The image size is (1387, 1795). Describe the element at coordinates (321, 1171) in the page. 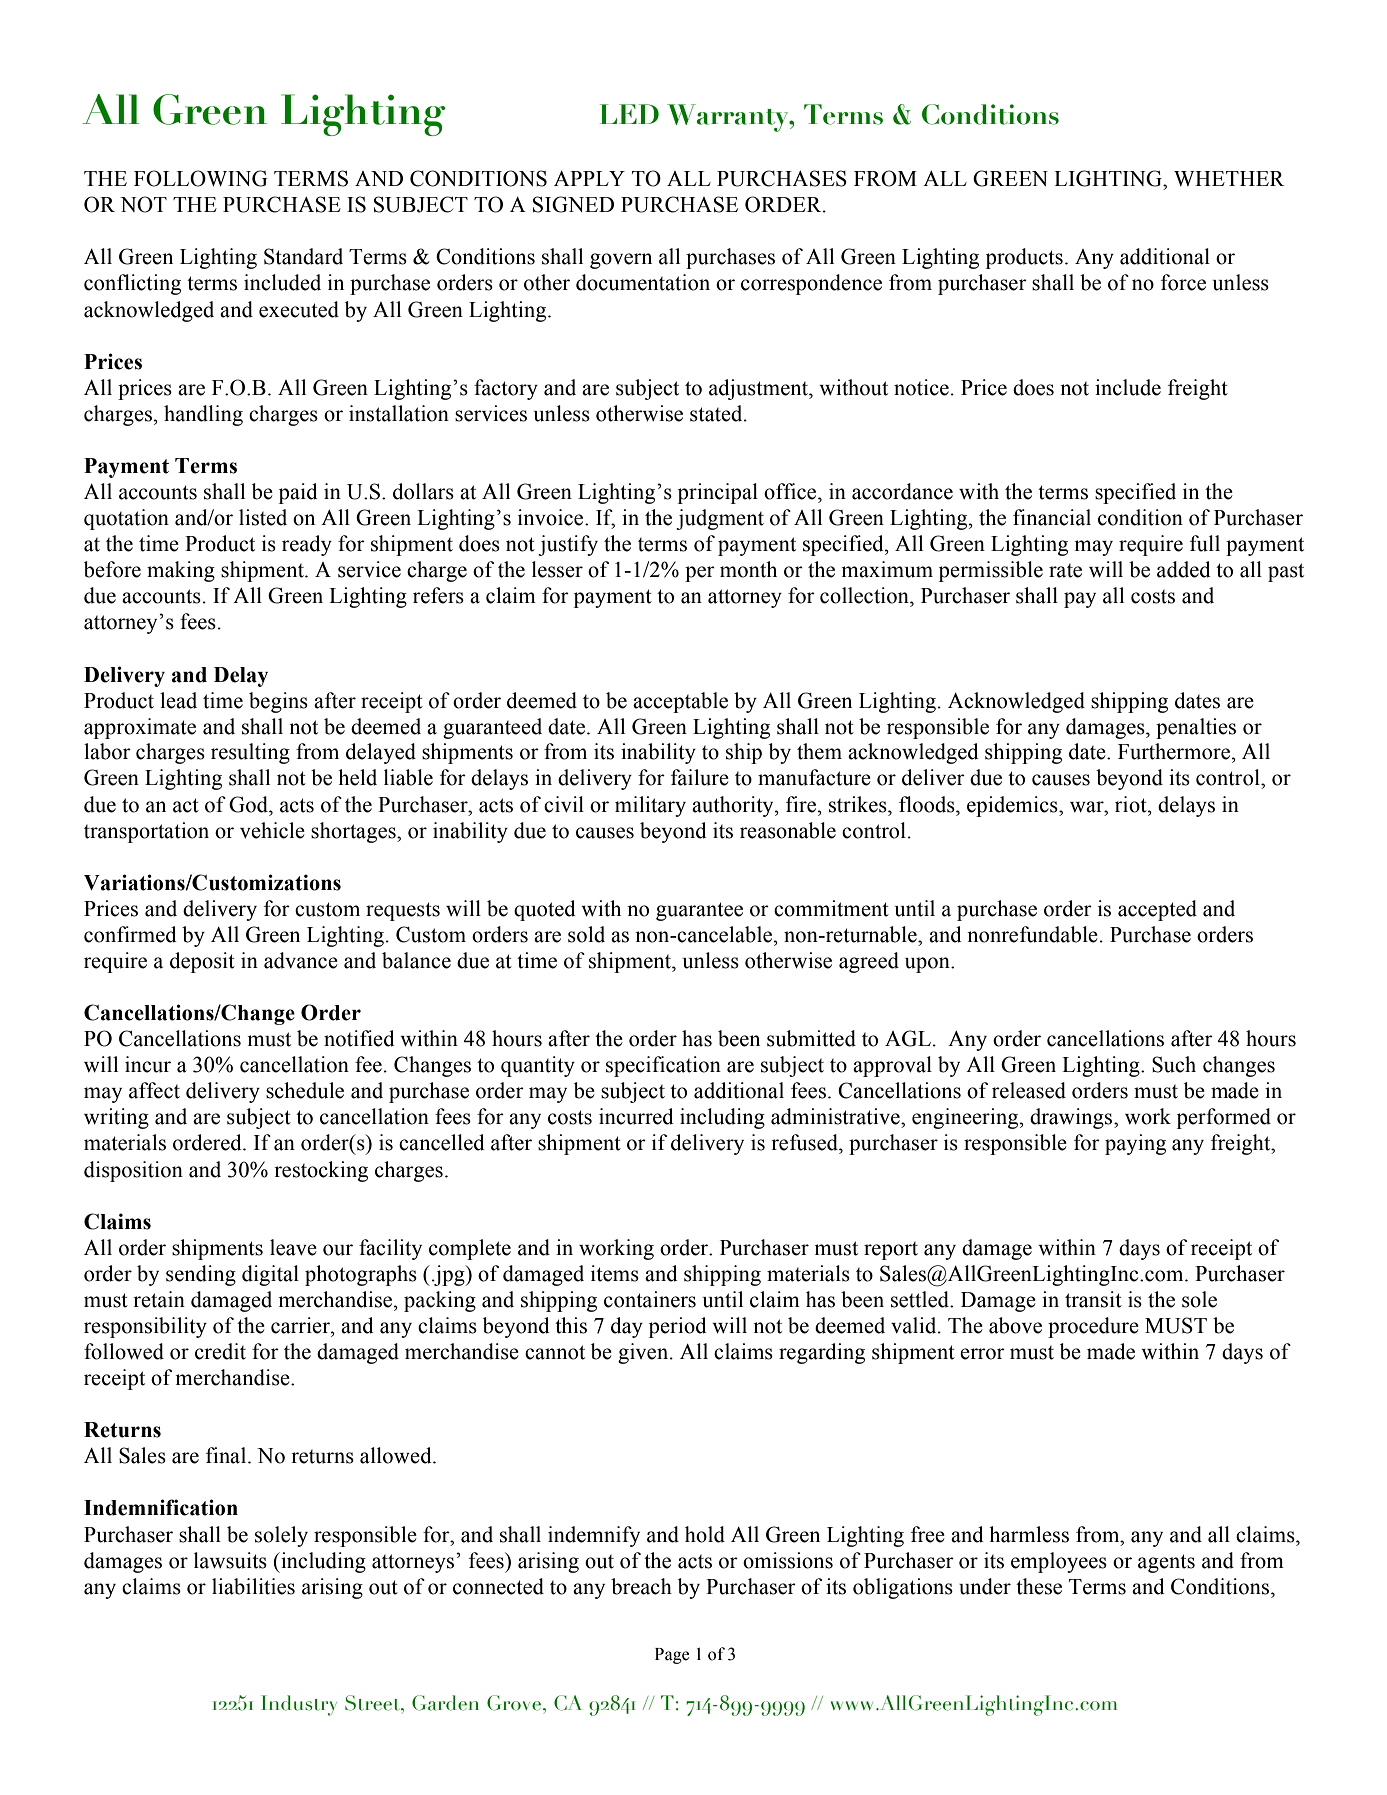

I see `restocking` at that location.
